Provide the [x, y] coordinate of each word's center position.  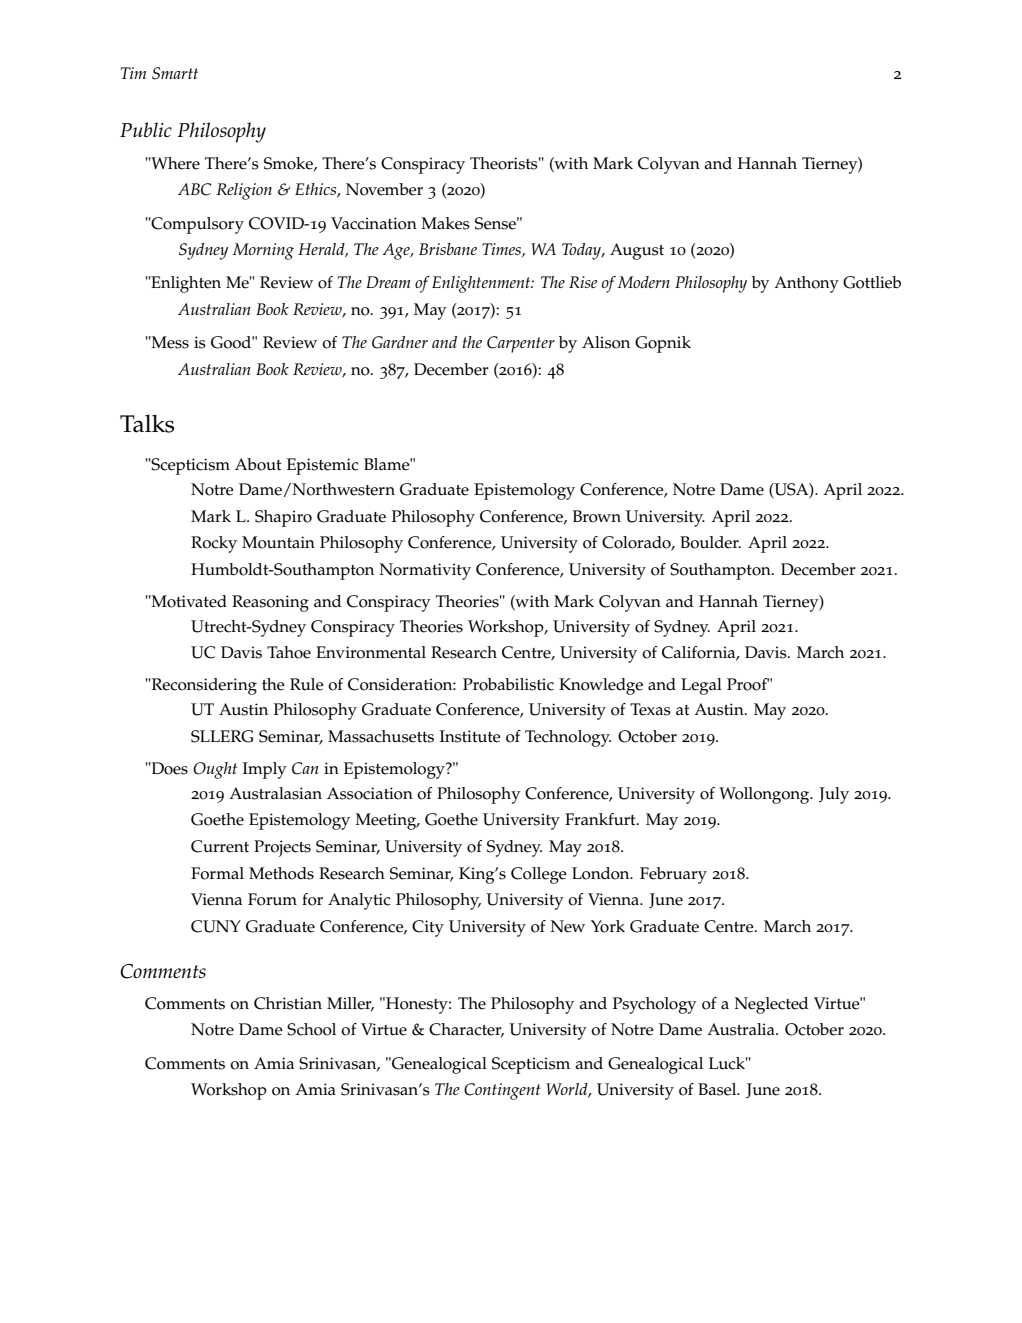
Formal [217, 873]
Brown [597, 516]
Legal [701, 686]
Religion [244, 191]
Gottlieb [872, 282]
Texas [650, 709]
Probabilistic [508, 684]
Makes [445, 223]
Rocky [214, 544]
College [539, 875]
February [673, 875]
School [311, 1029]
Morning [263, 251]
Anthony [806, 284]
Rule [307, 684]
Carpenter [521, 344]
